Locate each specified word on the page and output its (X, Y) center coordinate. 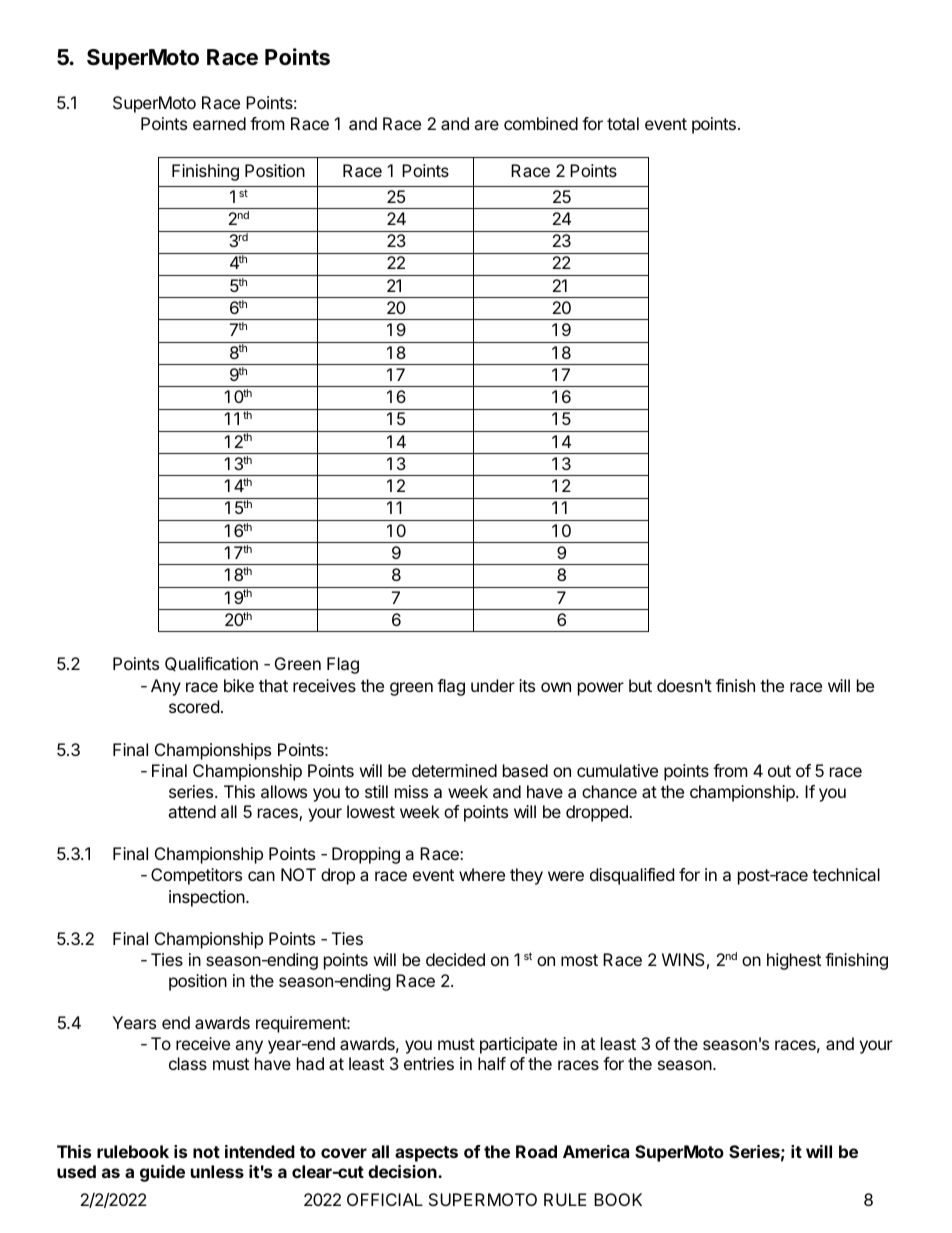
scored (194, 706)
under (493, 685)
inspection (208, 898)
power (601, 689)
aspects (426, 1154)
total (623, 123)
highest (794, 961)
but (640, 685)
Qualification (211, 664)
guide (162, 1173)
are (486, 125)
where (482, 874)
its (527, 685)
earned (219, 123)
